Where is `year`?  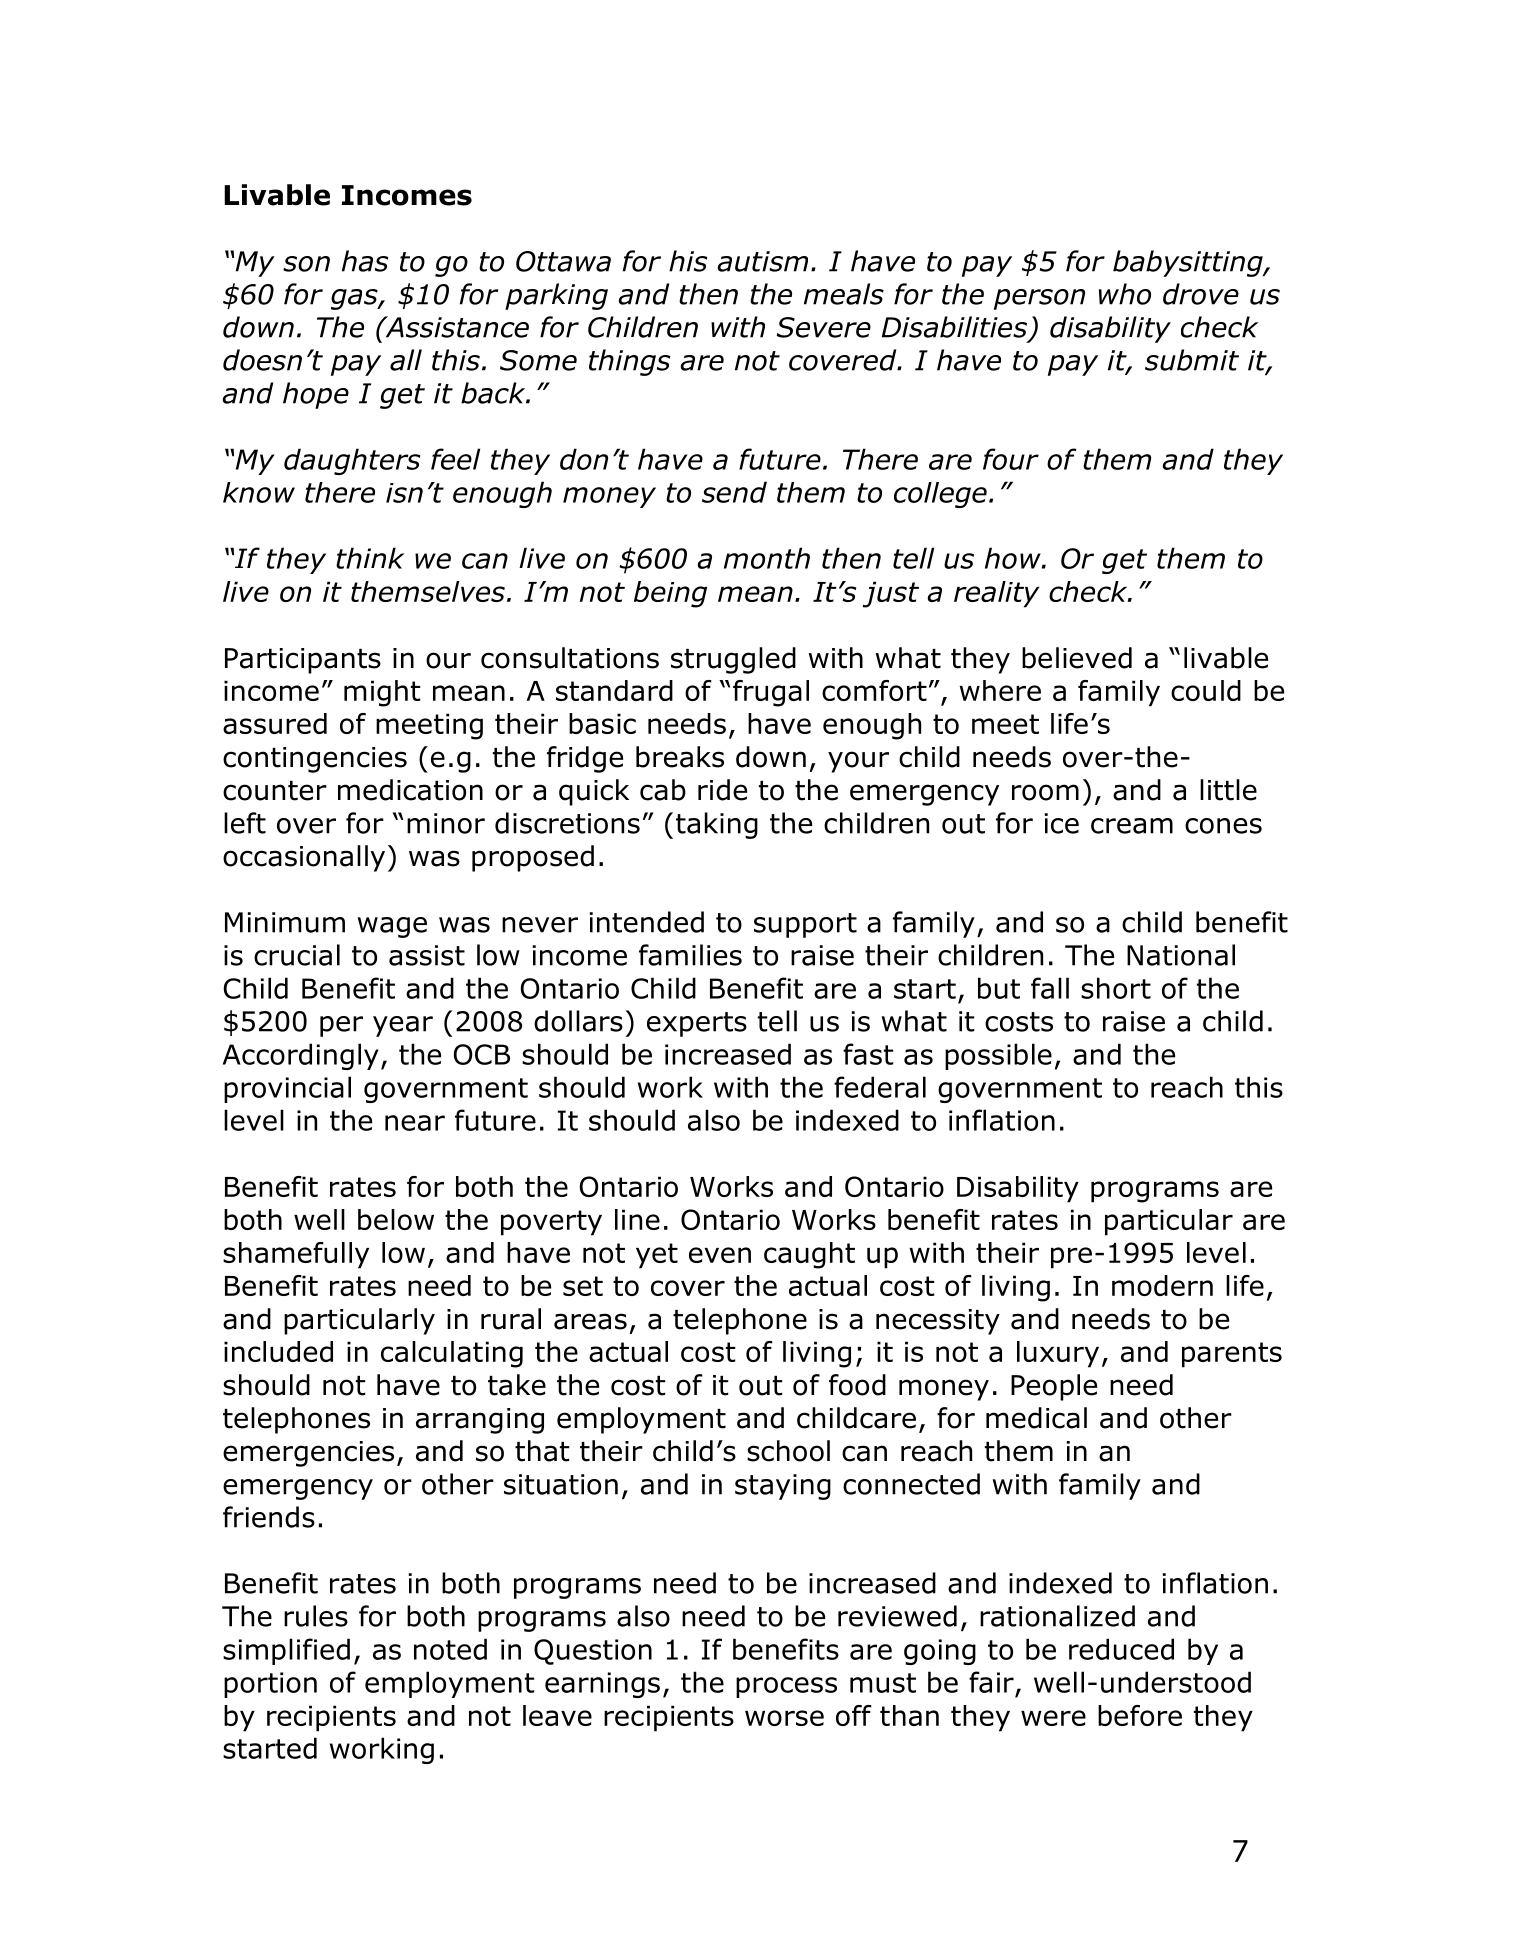
year is located at coordinates (403, 1026).
